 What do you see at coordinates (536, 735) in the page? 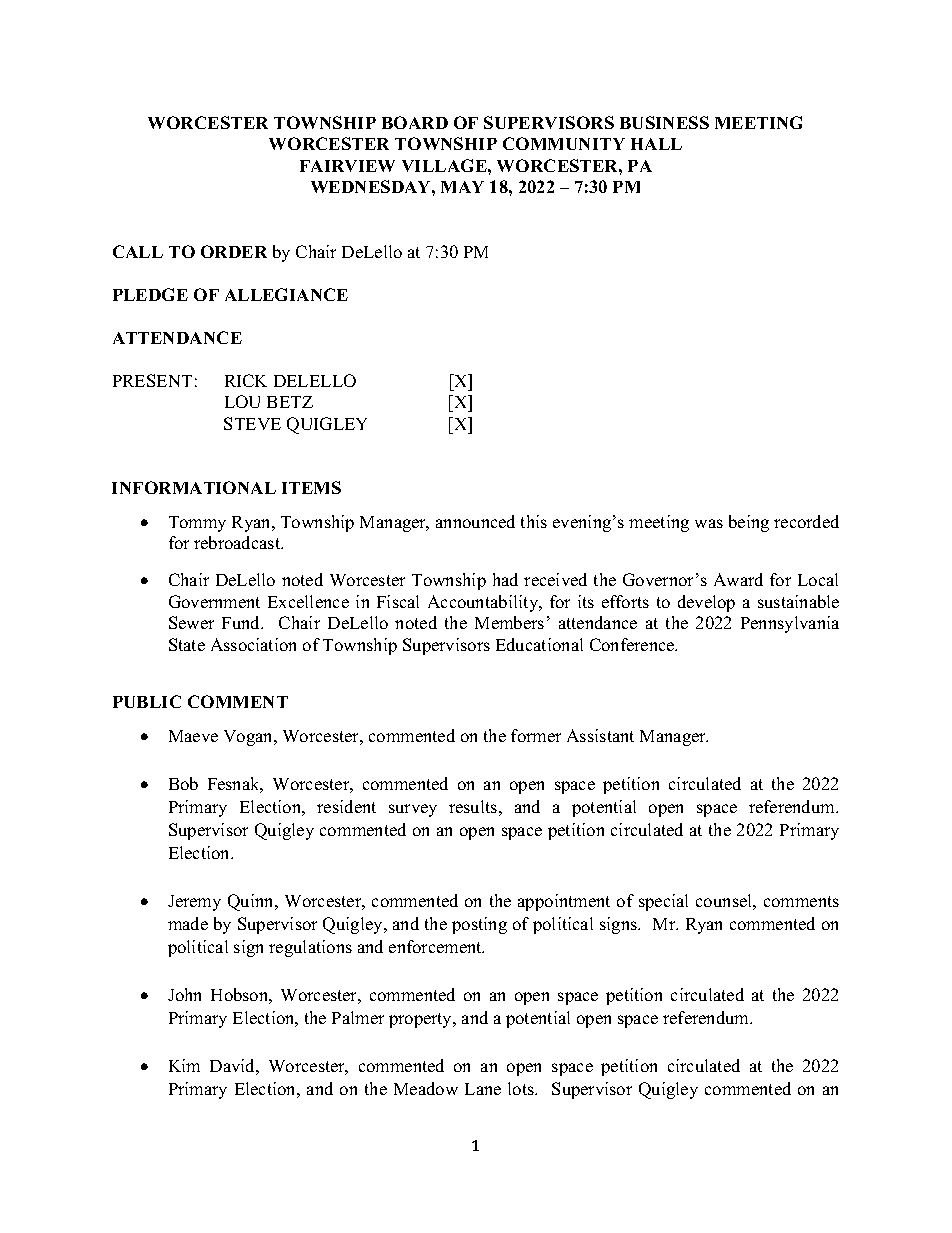
I see `former` at bounding box center [536, 735].
